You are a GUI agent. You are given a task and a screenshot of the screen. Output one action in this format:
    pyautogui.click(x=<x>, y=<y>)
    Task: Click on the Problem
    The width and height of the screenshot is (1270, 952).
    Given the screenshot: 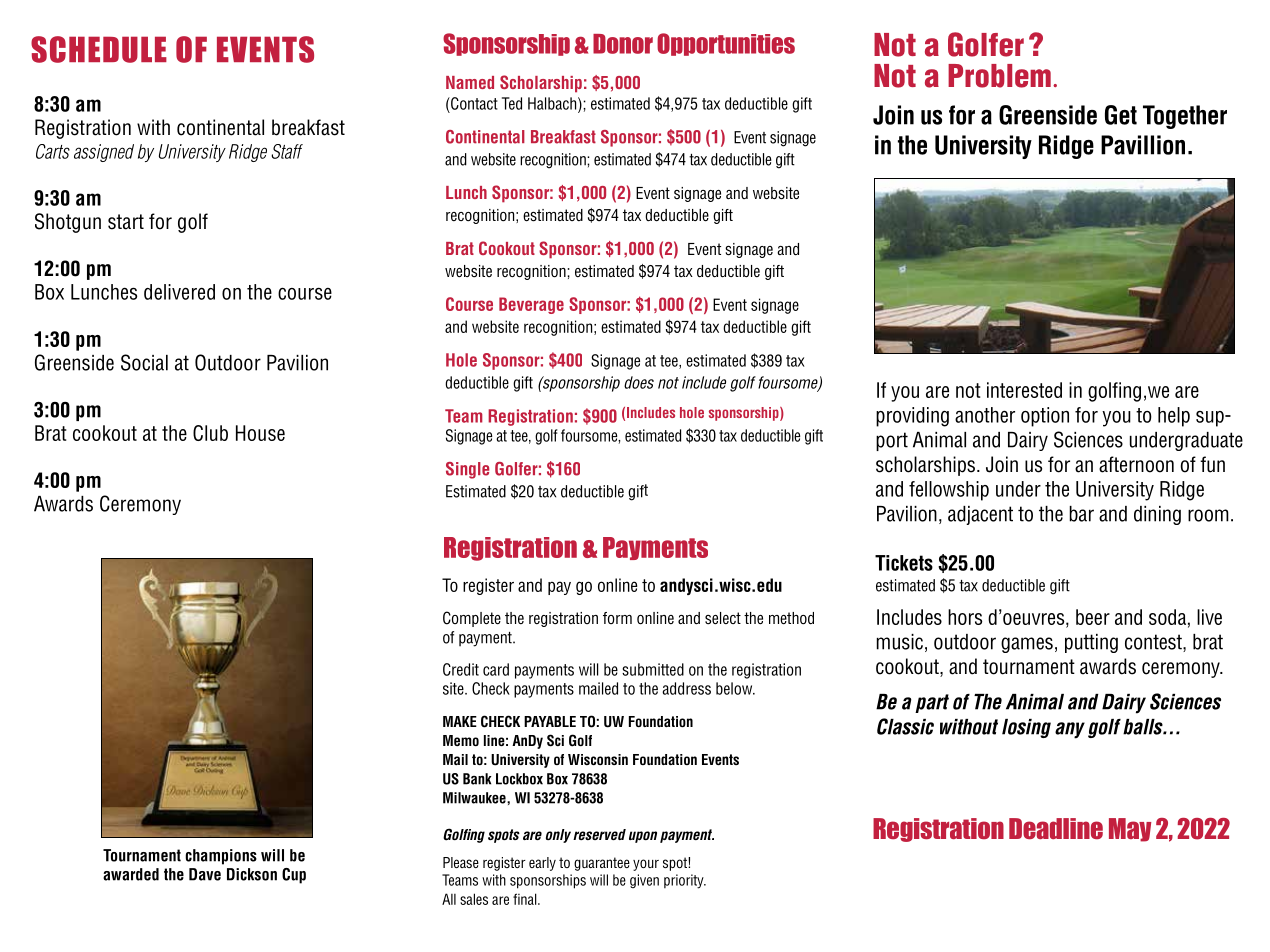 What is the action you would take?
    pyautogui.click(x=999, y=76)
